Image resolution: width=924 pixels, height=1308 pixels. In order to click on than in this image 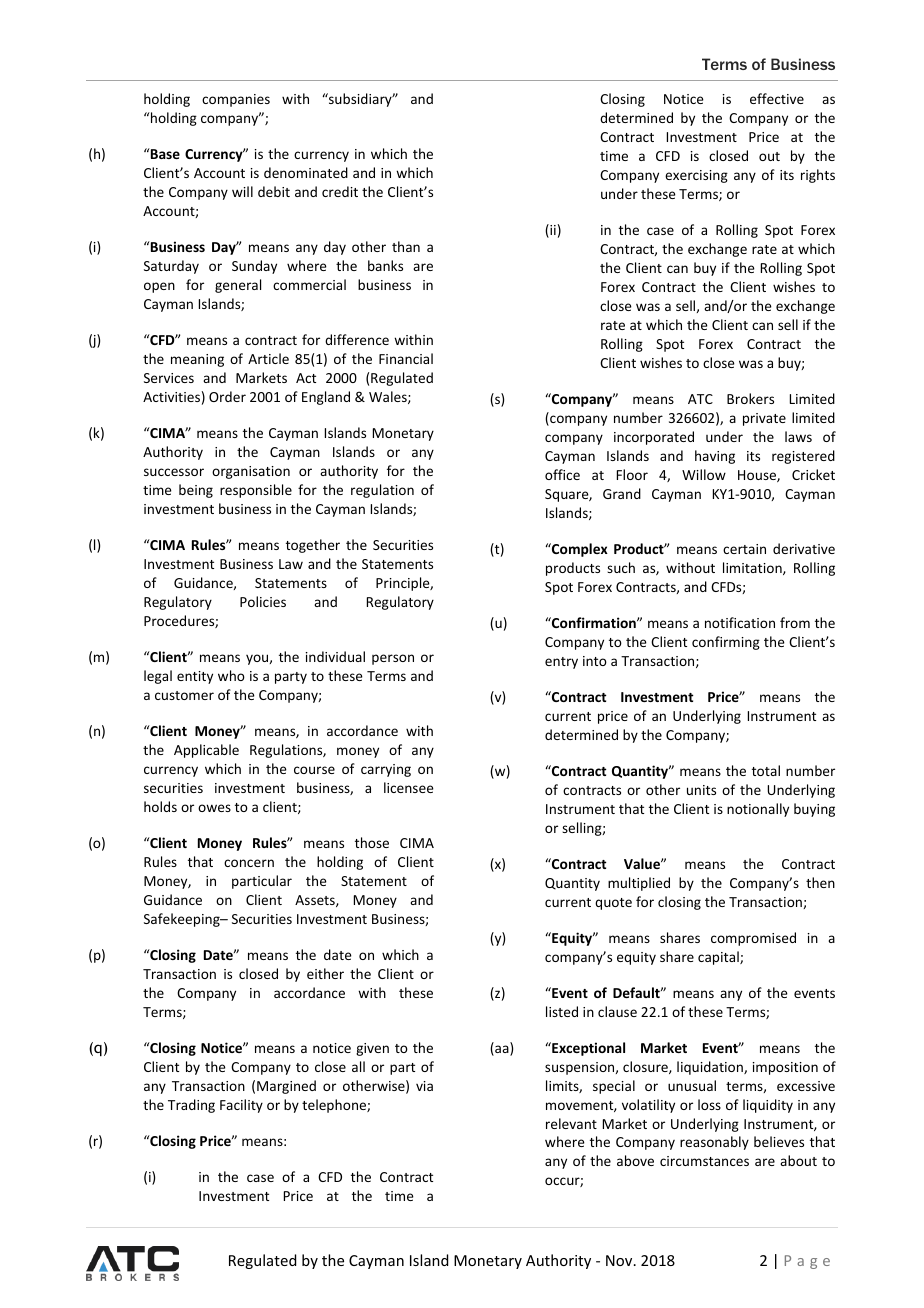, I will do `click(406, 246)`.
